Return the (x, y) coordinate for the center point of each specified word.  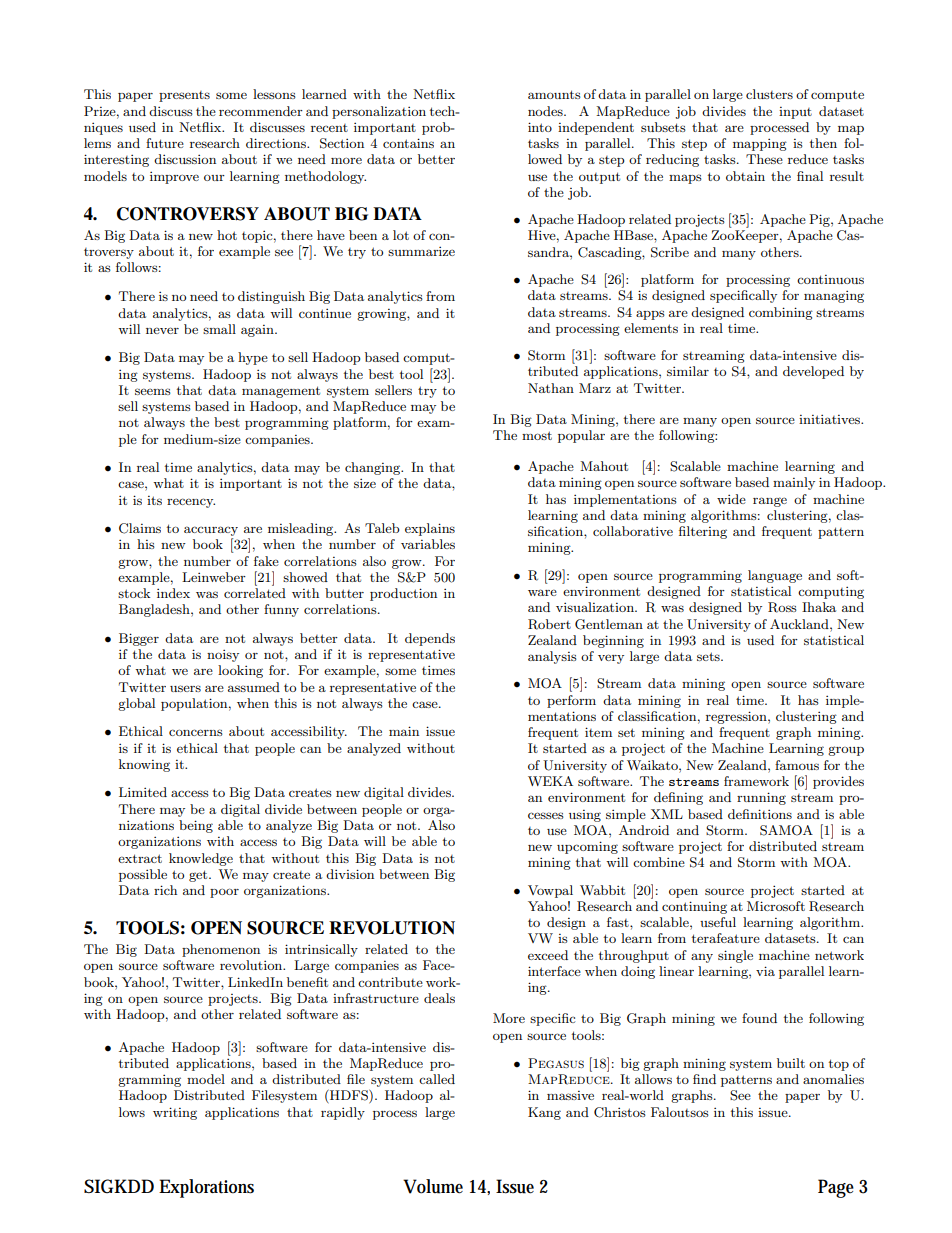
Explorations (206, 1188)
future (165, 143)
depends (430, 639)
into (540, 127)
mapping (760, 144)
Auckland (800, 624)
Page (836, 1188)
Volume (433, 1186)
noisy (223, 655)
